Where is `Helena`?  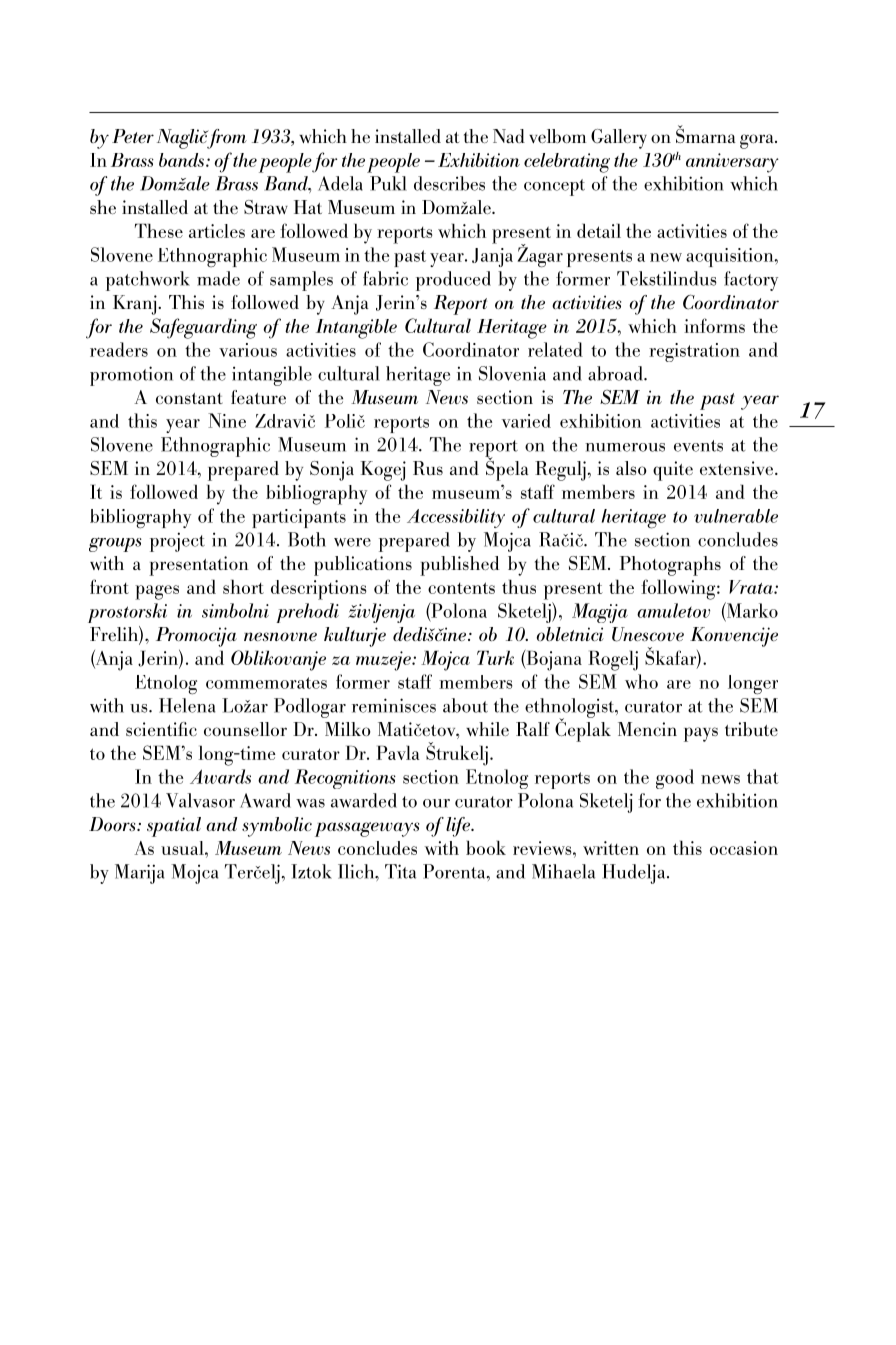
Helena is located at coordinates (187, 705).
